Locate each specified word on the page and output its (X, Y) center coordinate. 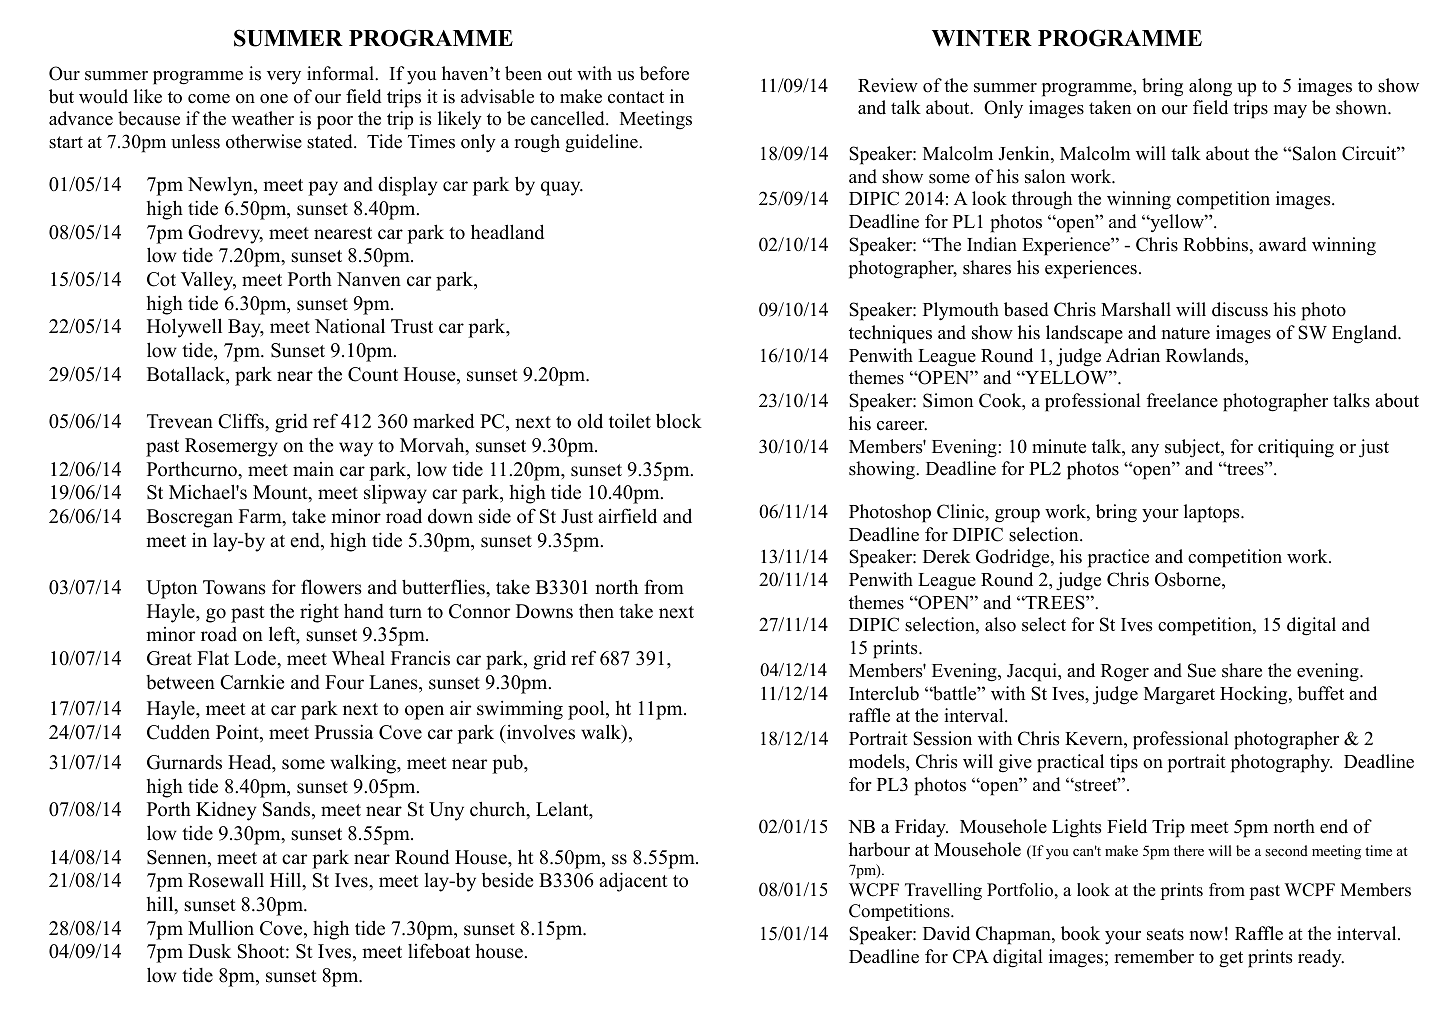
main (313, 469)
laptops (1213, 513)
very (284, 78)
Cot (161, 279)
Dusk (209, 951)
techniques (890, 334)
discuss (1240, 309)
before (664, 73)
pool (587, 710)
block (679, 421)
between (180, 682)
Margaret (1179, 696)
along (1210, 87)
